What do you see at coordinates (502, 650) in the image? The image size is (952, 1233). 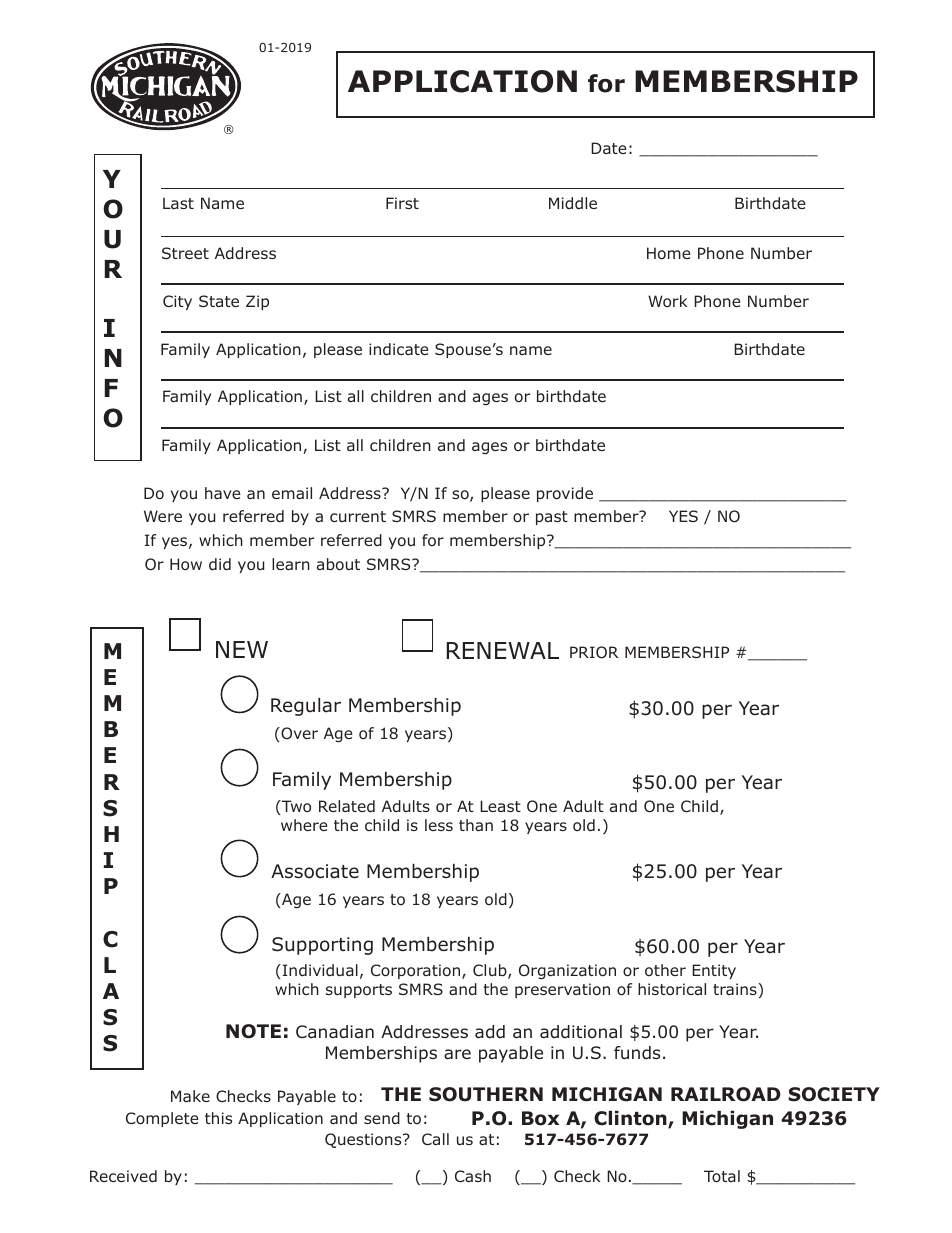 I see `RENEWAL` at bounding box center [502, 650].
